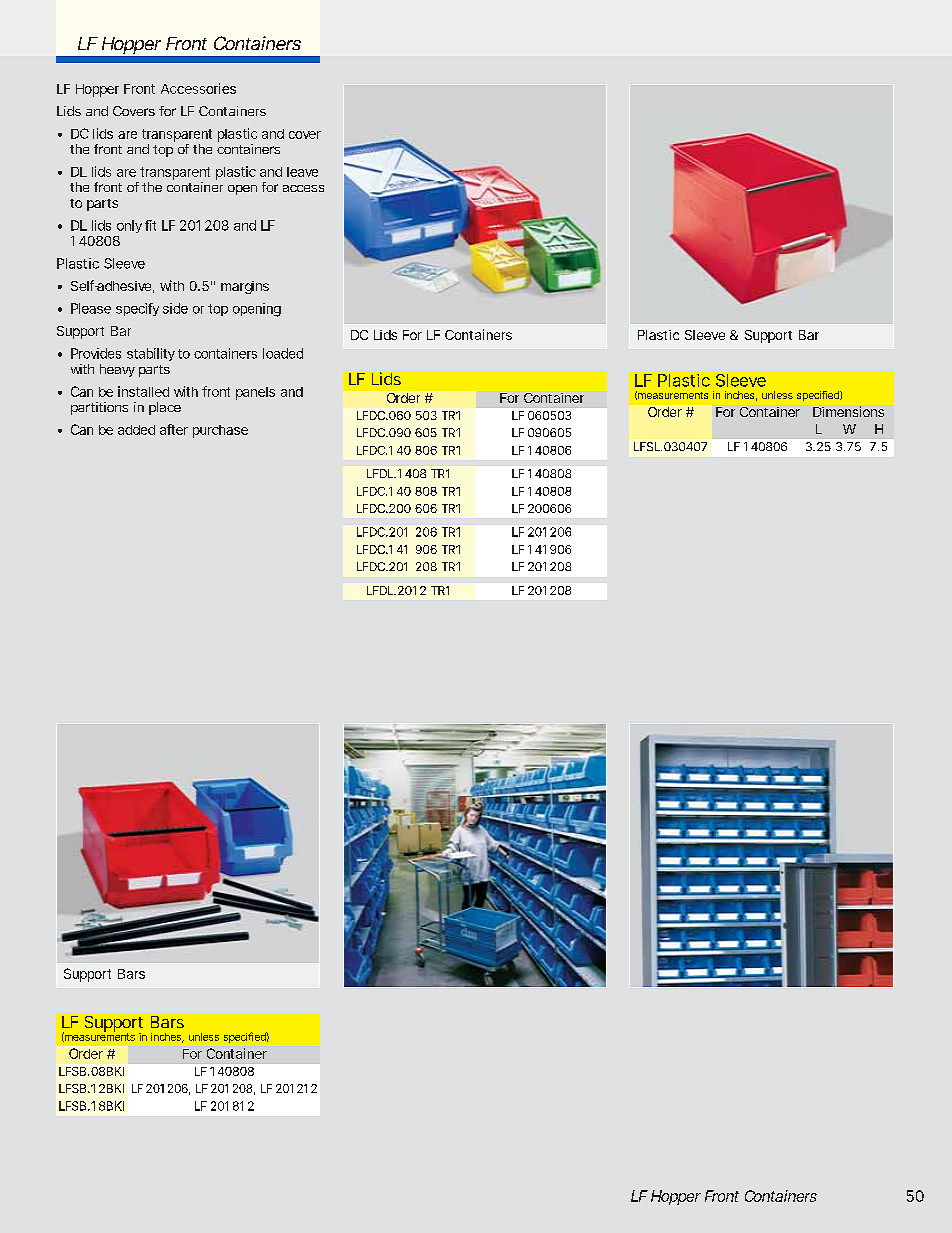 This image has height=1233, width=952. What do you see at coordinates (129, 226) in the image?
I see `only` at bounding box center [129, 226].
